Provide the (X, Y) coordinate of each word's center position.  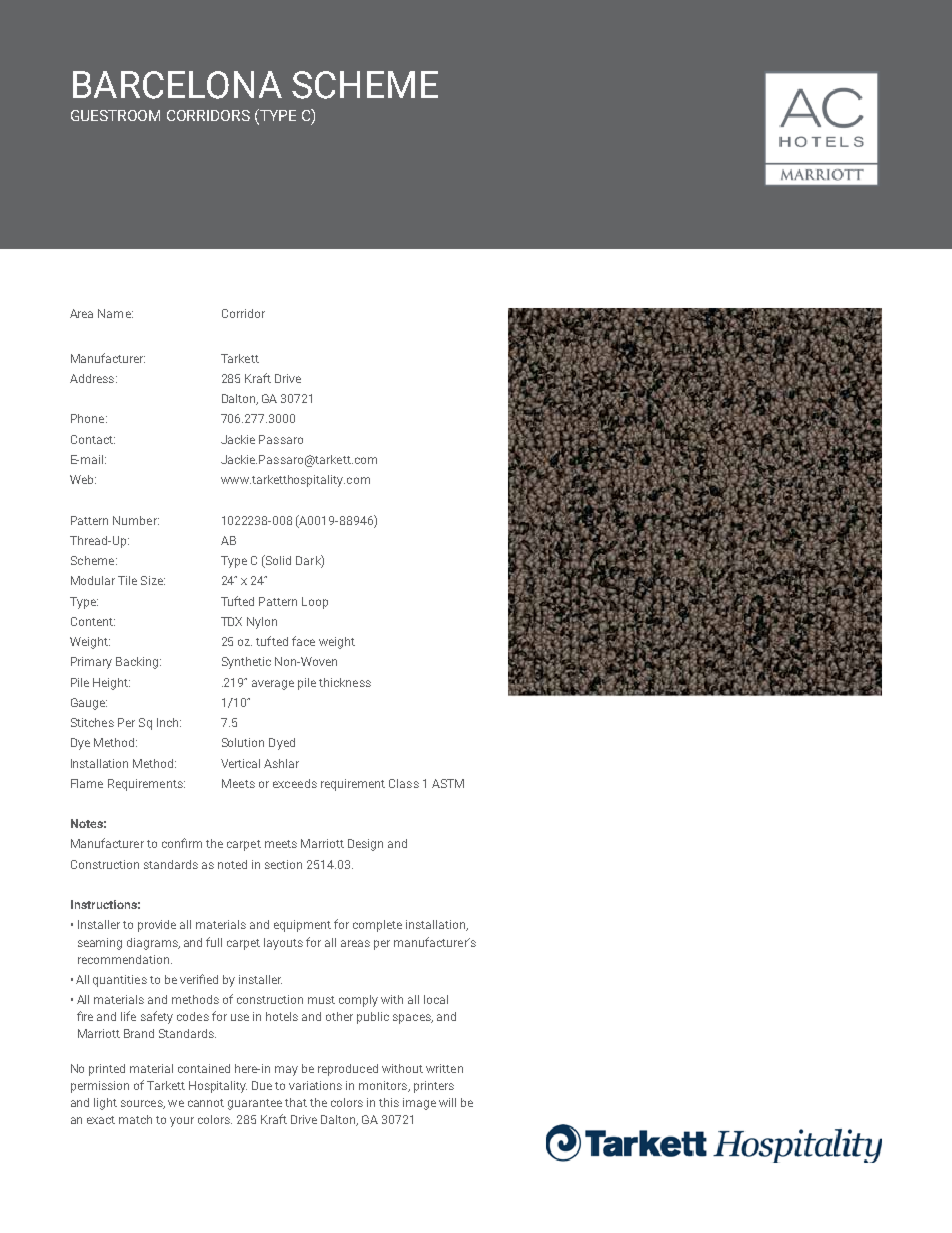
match (135, 1119)
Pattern (278, 601)
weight (337, 643)
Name (115, 313)
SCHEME (365, 85)
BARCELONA (177, 85)
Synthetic (246, 663)
